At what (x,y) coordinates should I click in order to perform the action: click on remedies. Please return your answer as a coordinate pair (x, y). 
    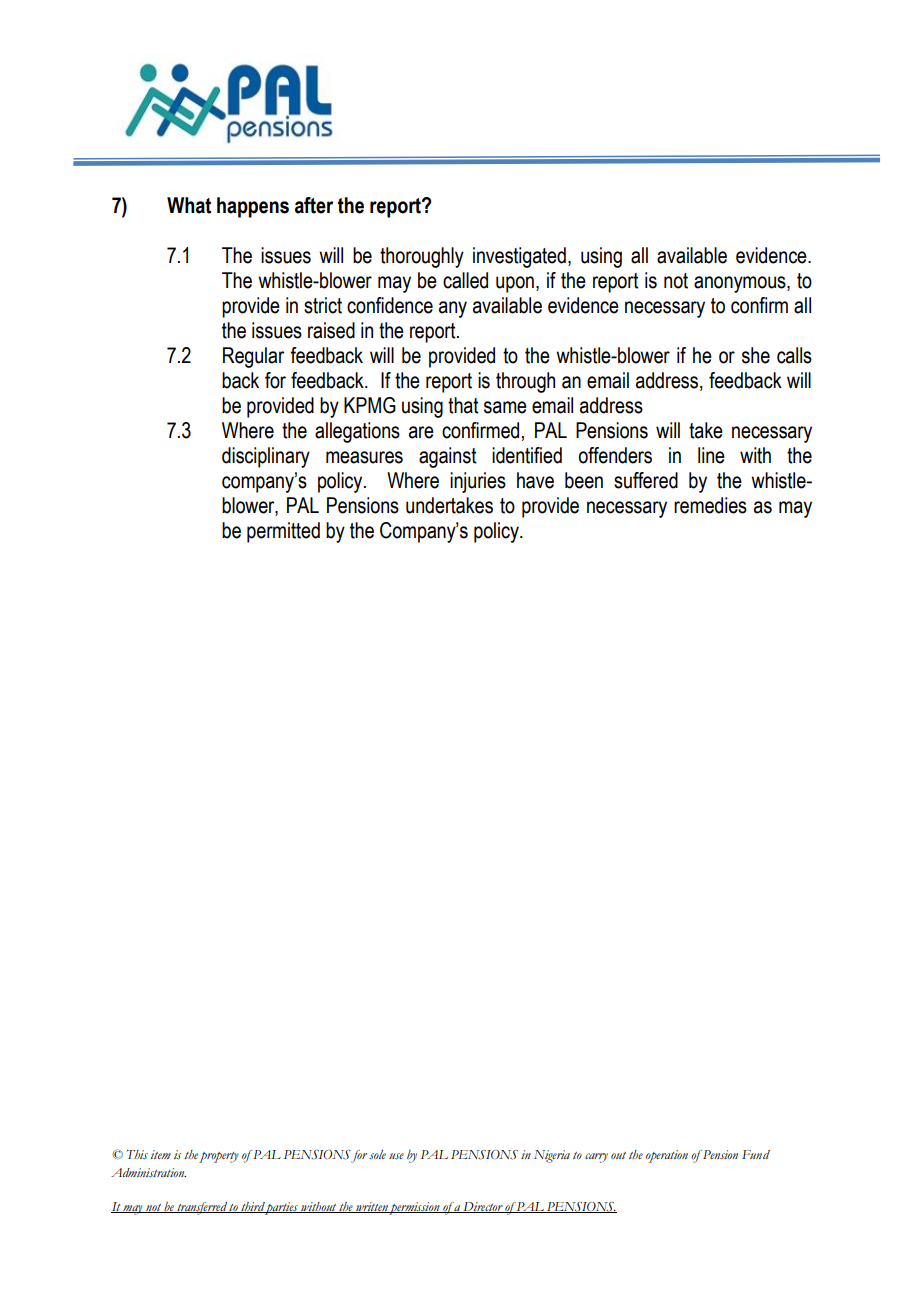
    Looking at the image, I should click on (710, 505).
